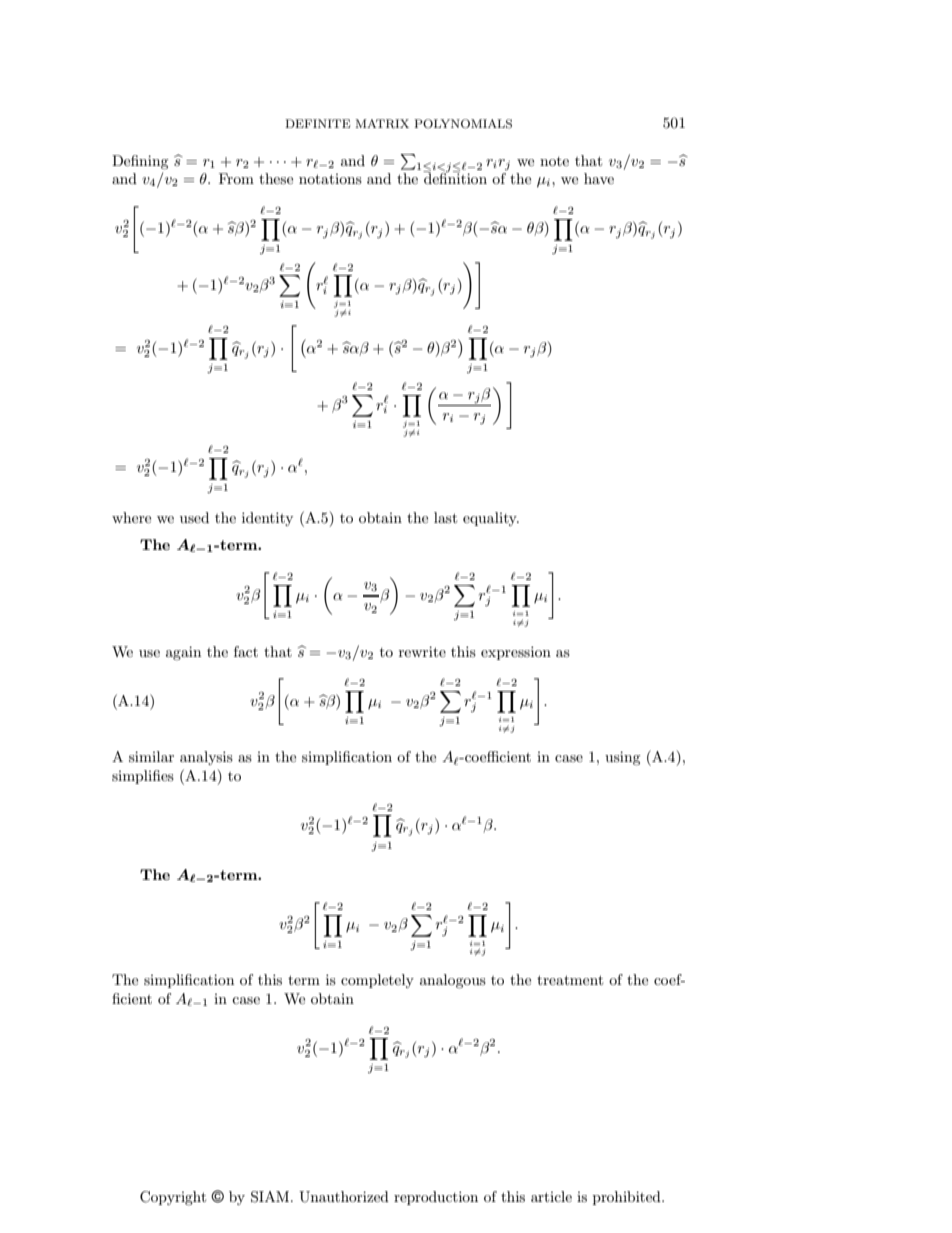  What do you see at coordinates (623, 758) in the document?
I see `using` at bounding box center [623, 758].
